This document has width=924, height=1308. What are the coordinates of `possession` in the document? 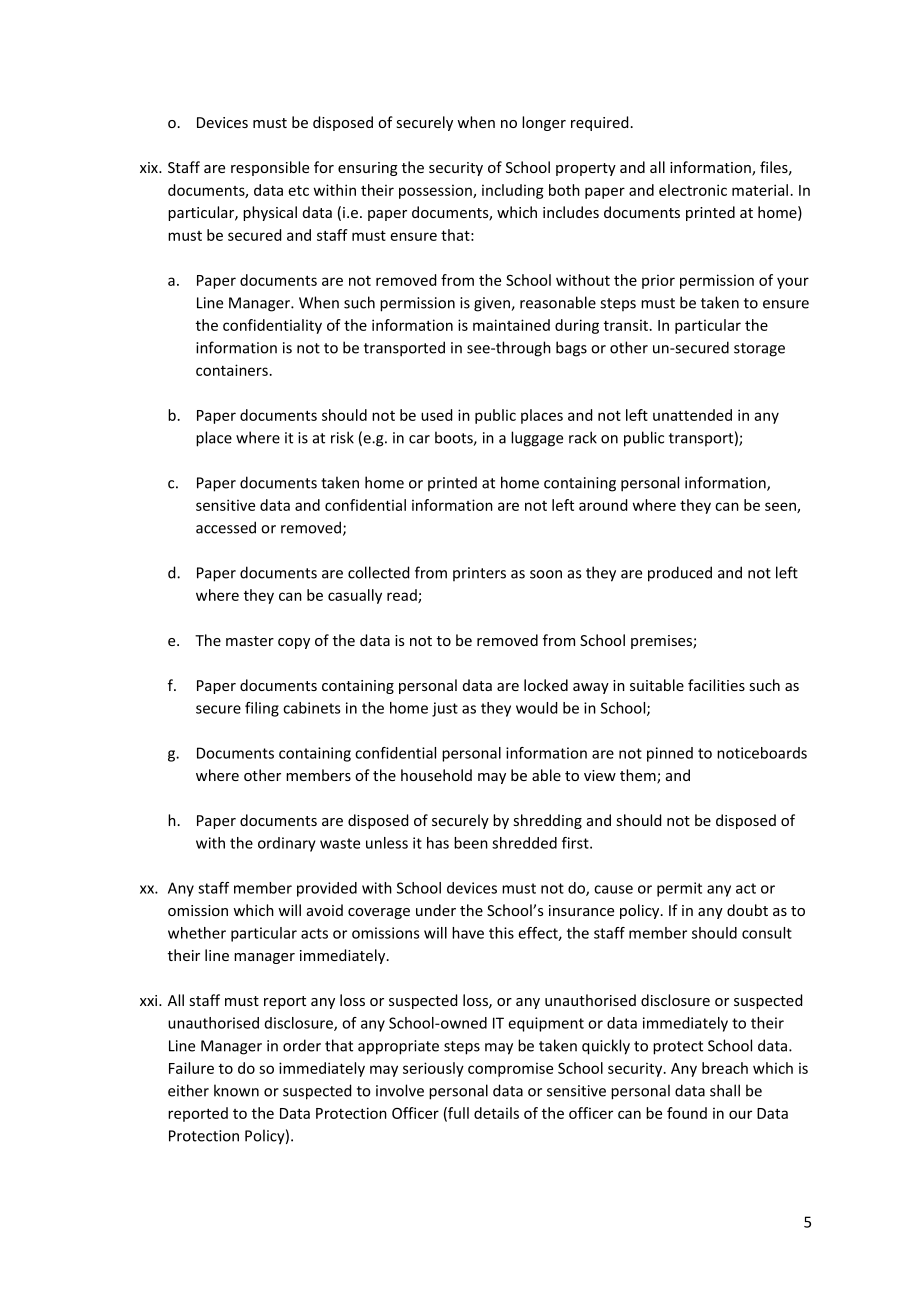 It's located at (436, 192).
